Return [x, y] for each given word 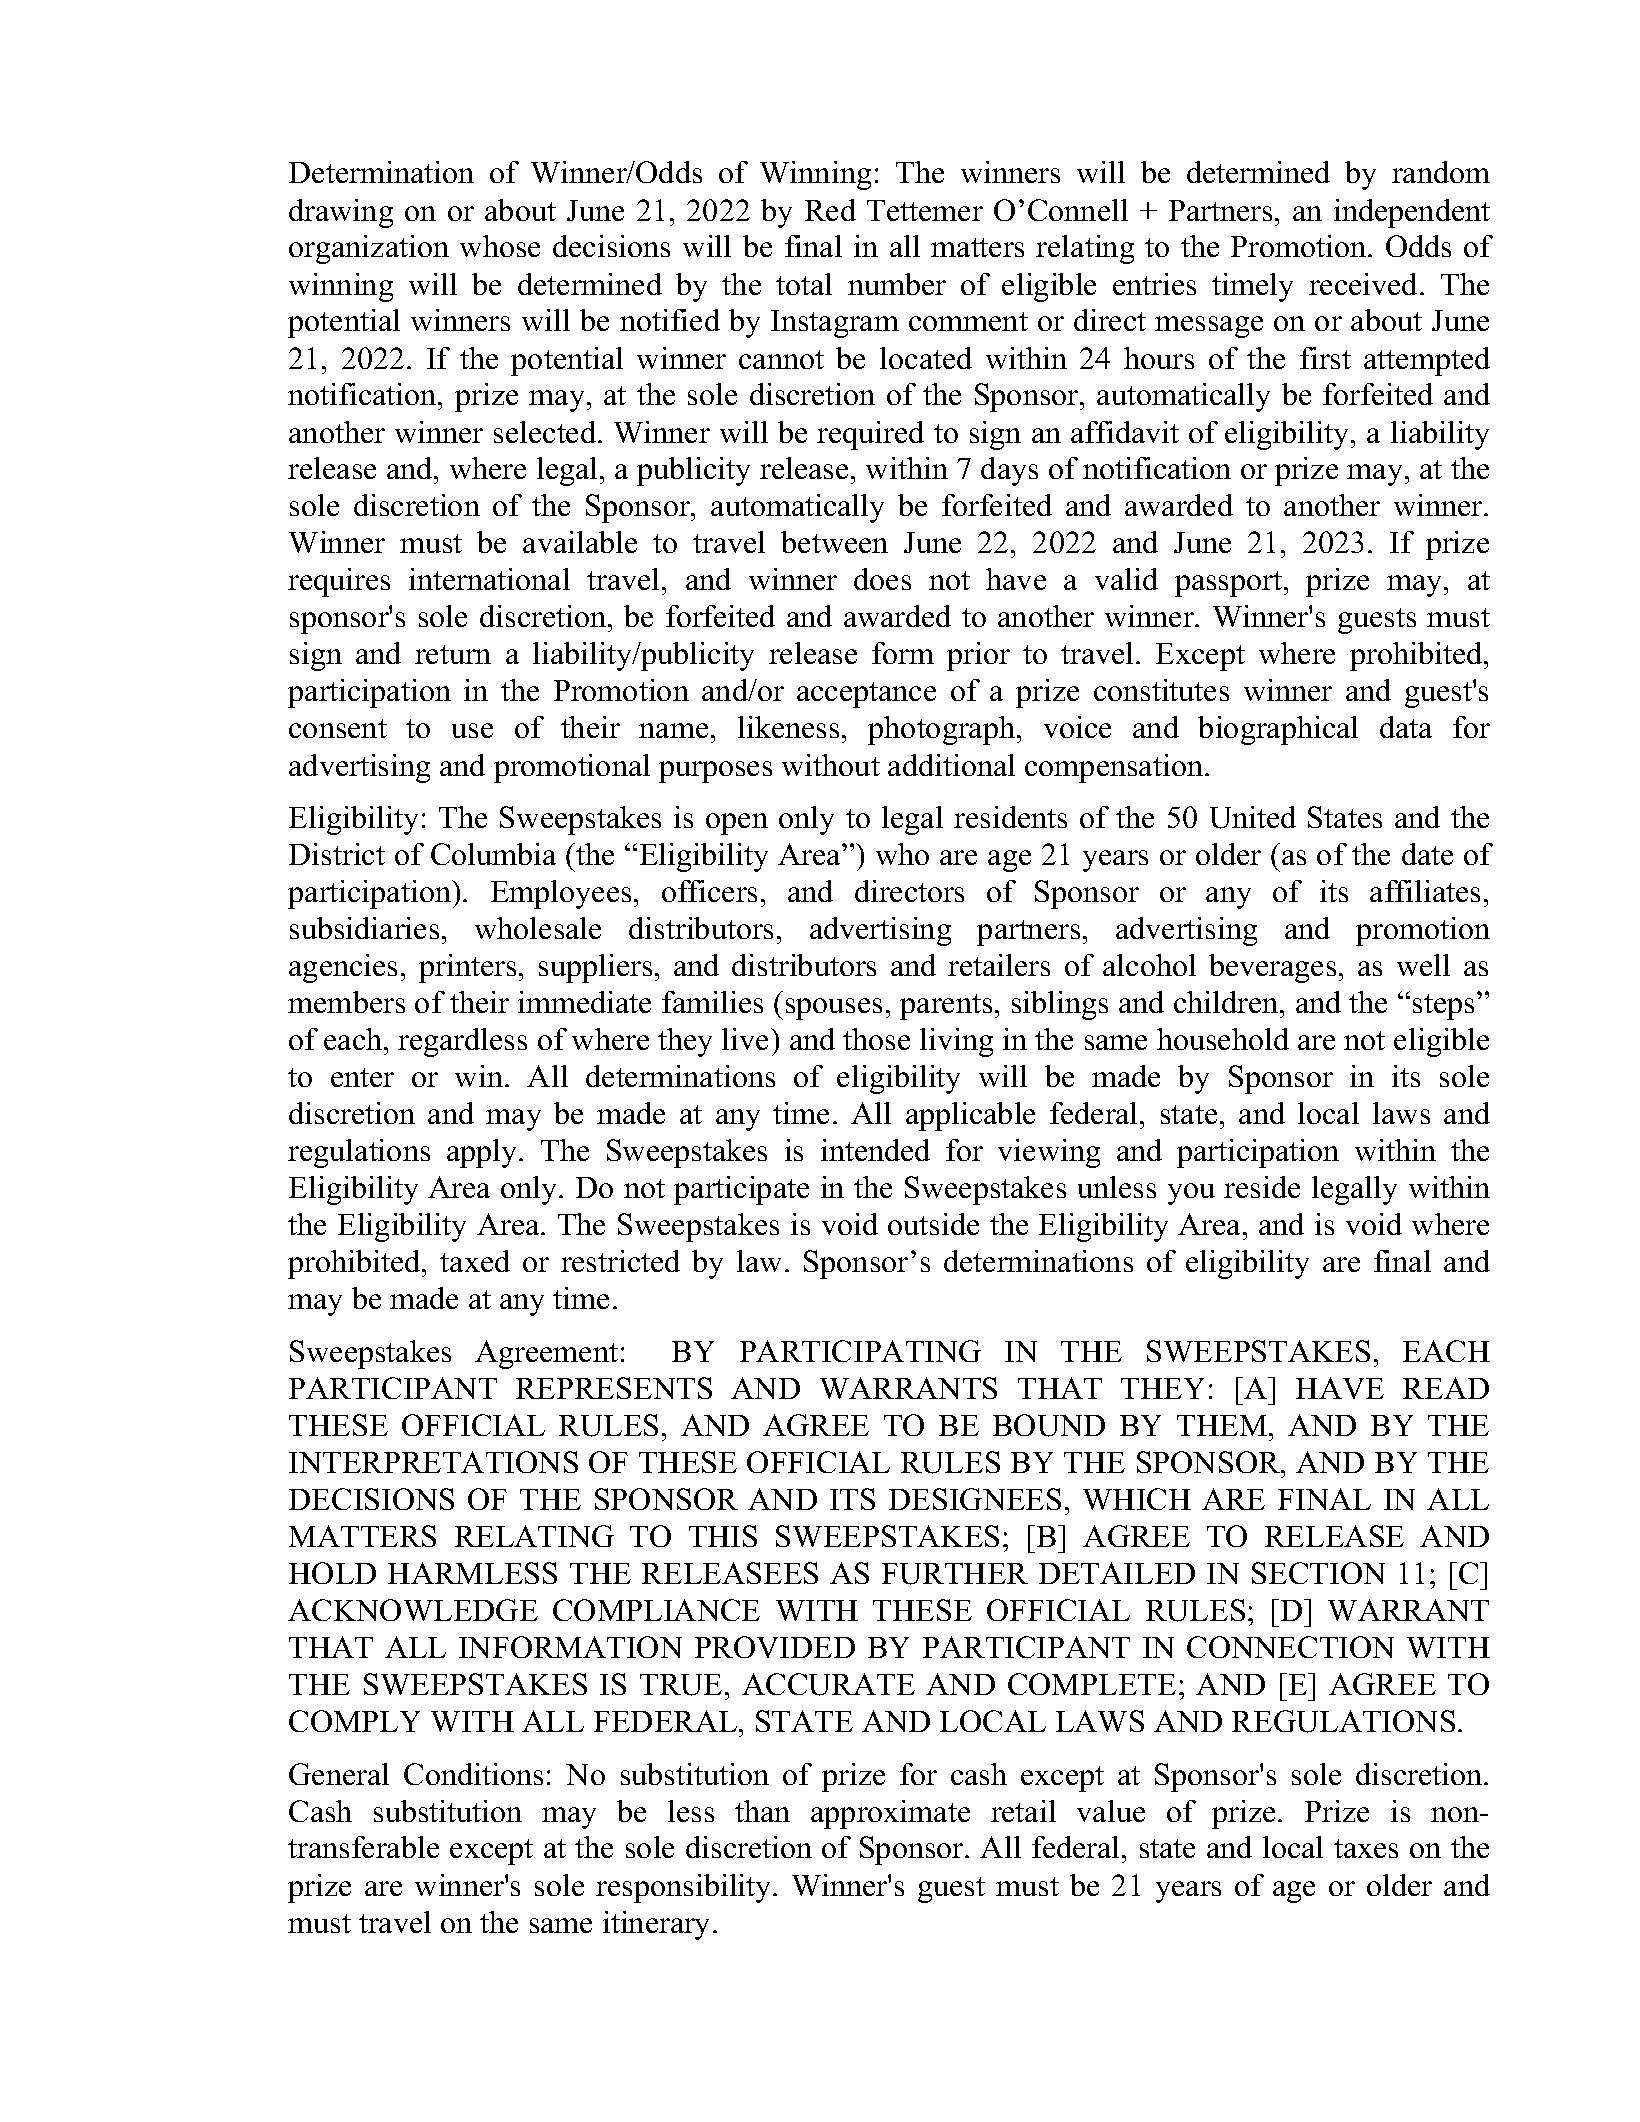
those [876, 1039]
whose [500, 246]
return [453, 654]
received [1365, 284]
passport [1230, 584]
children [1227, 1002]
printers [467, 968]
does [882, 579]
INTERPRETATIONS [433, 1462]
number [897, 284]
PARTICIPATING [860, 1351]
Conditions [473, 1774]
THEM [1223, 1425]
